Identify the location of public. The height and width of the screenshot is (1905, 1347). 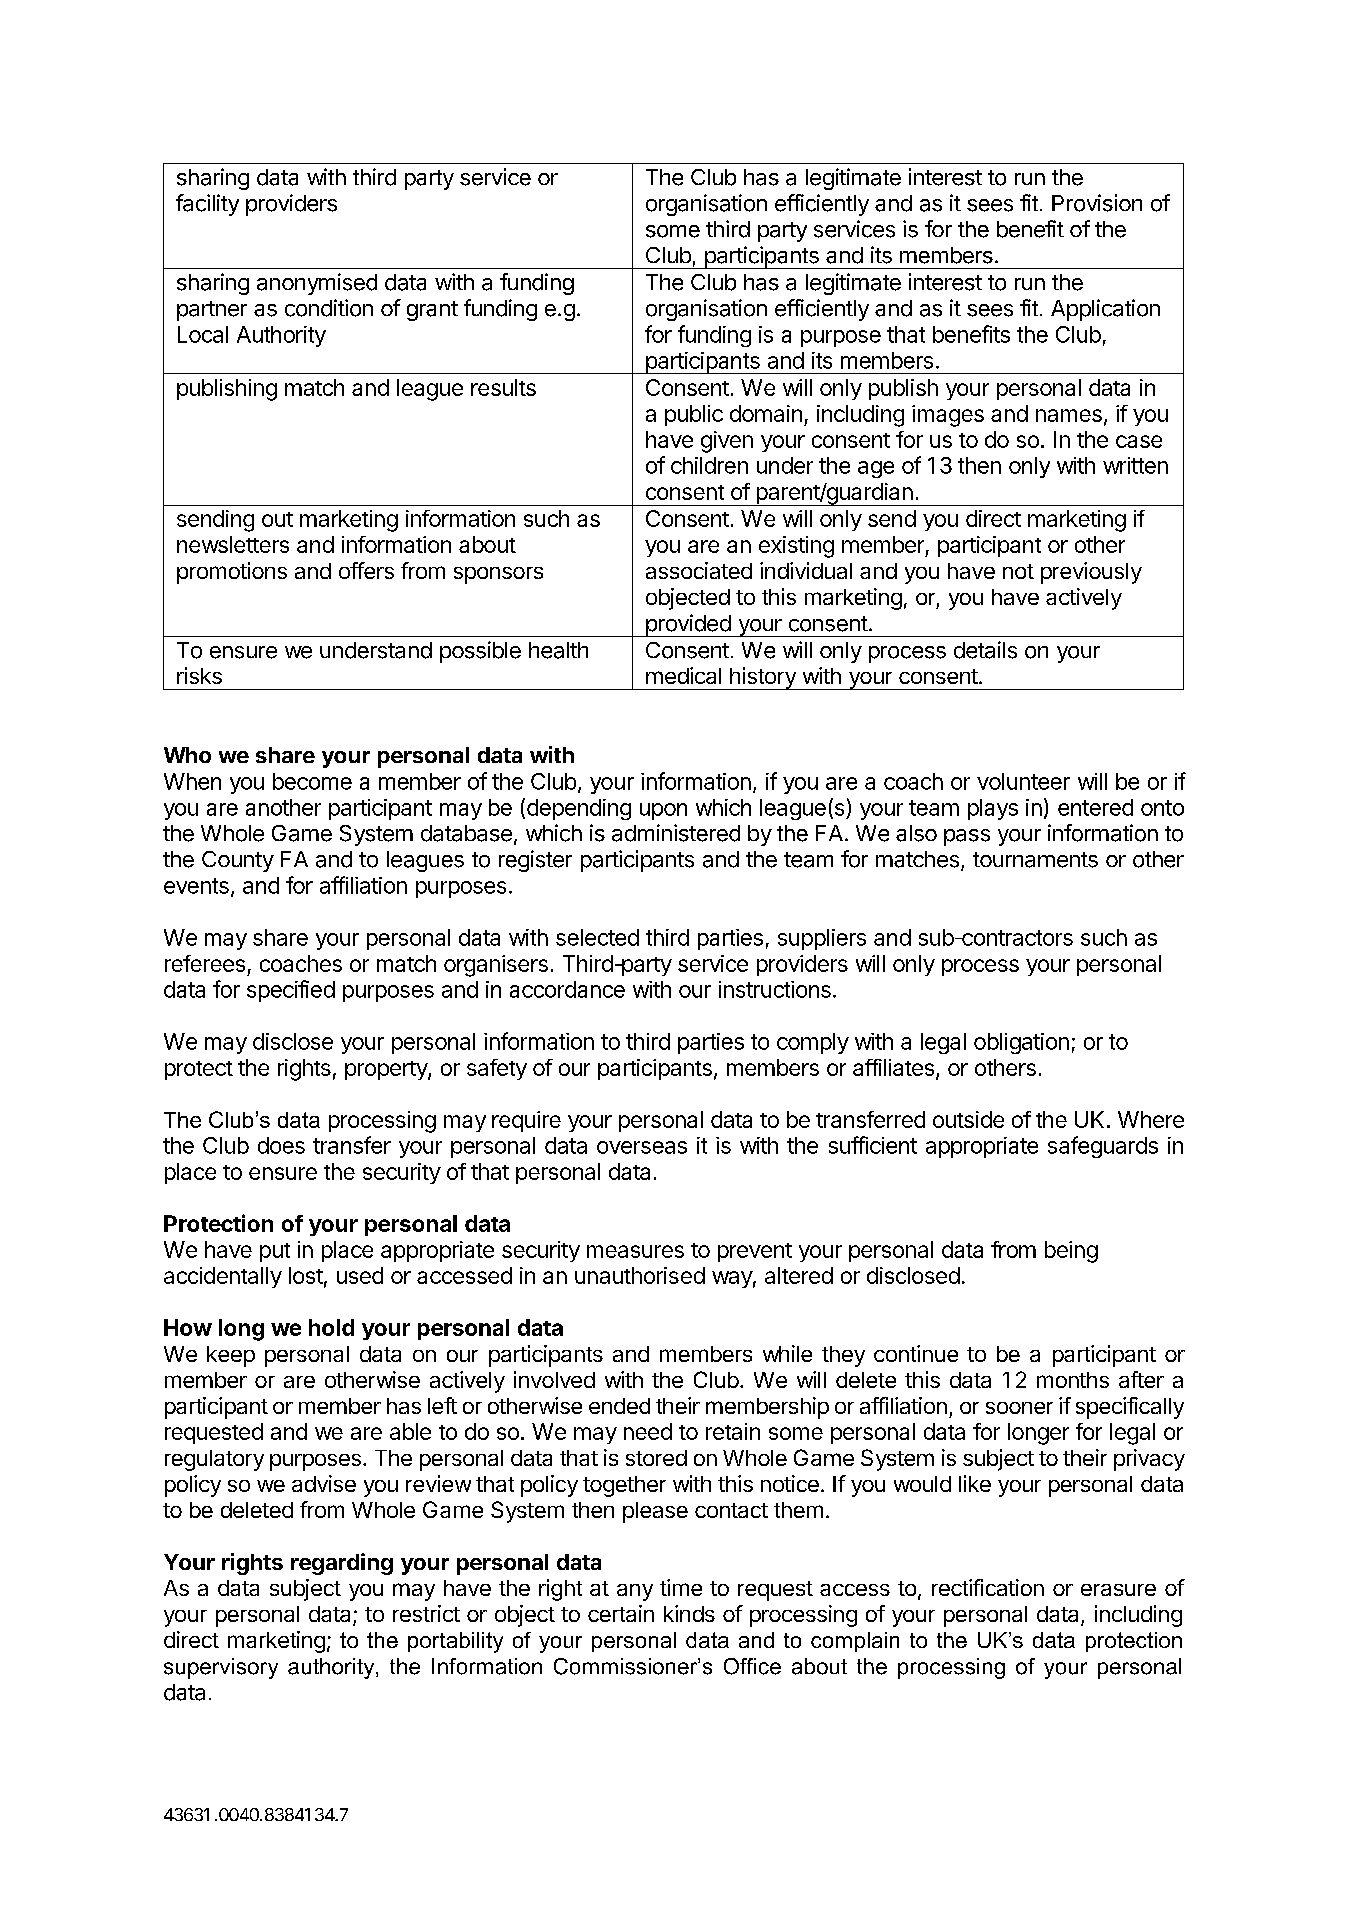
(694, 415).
